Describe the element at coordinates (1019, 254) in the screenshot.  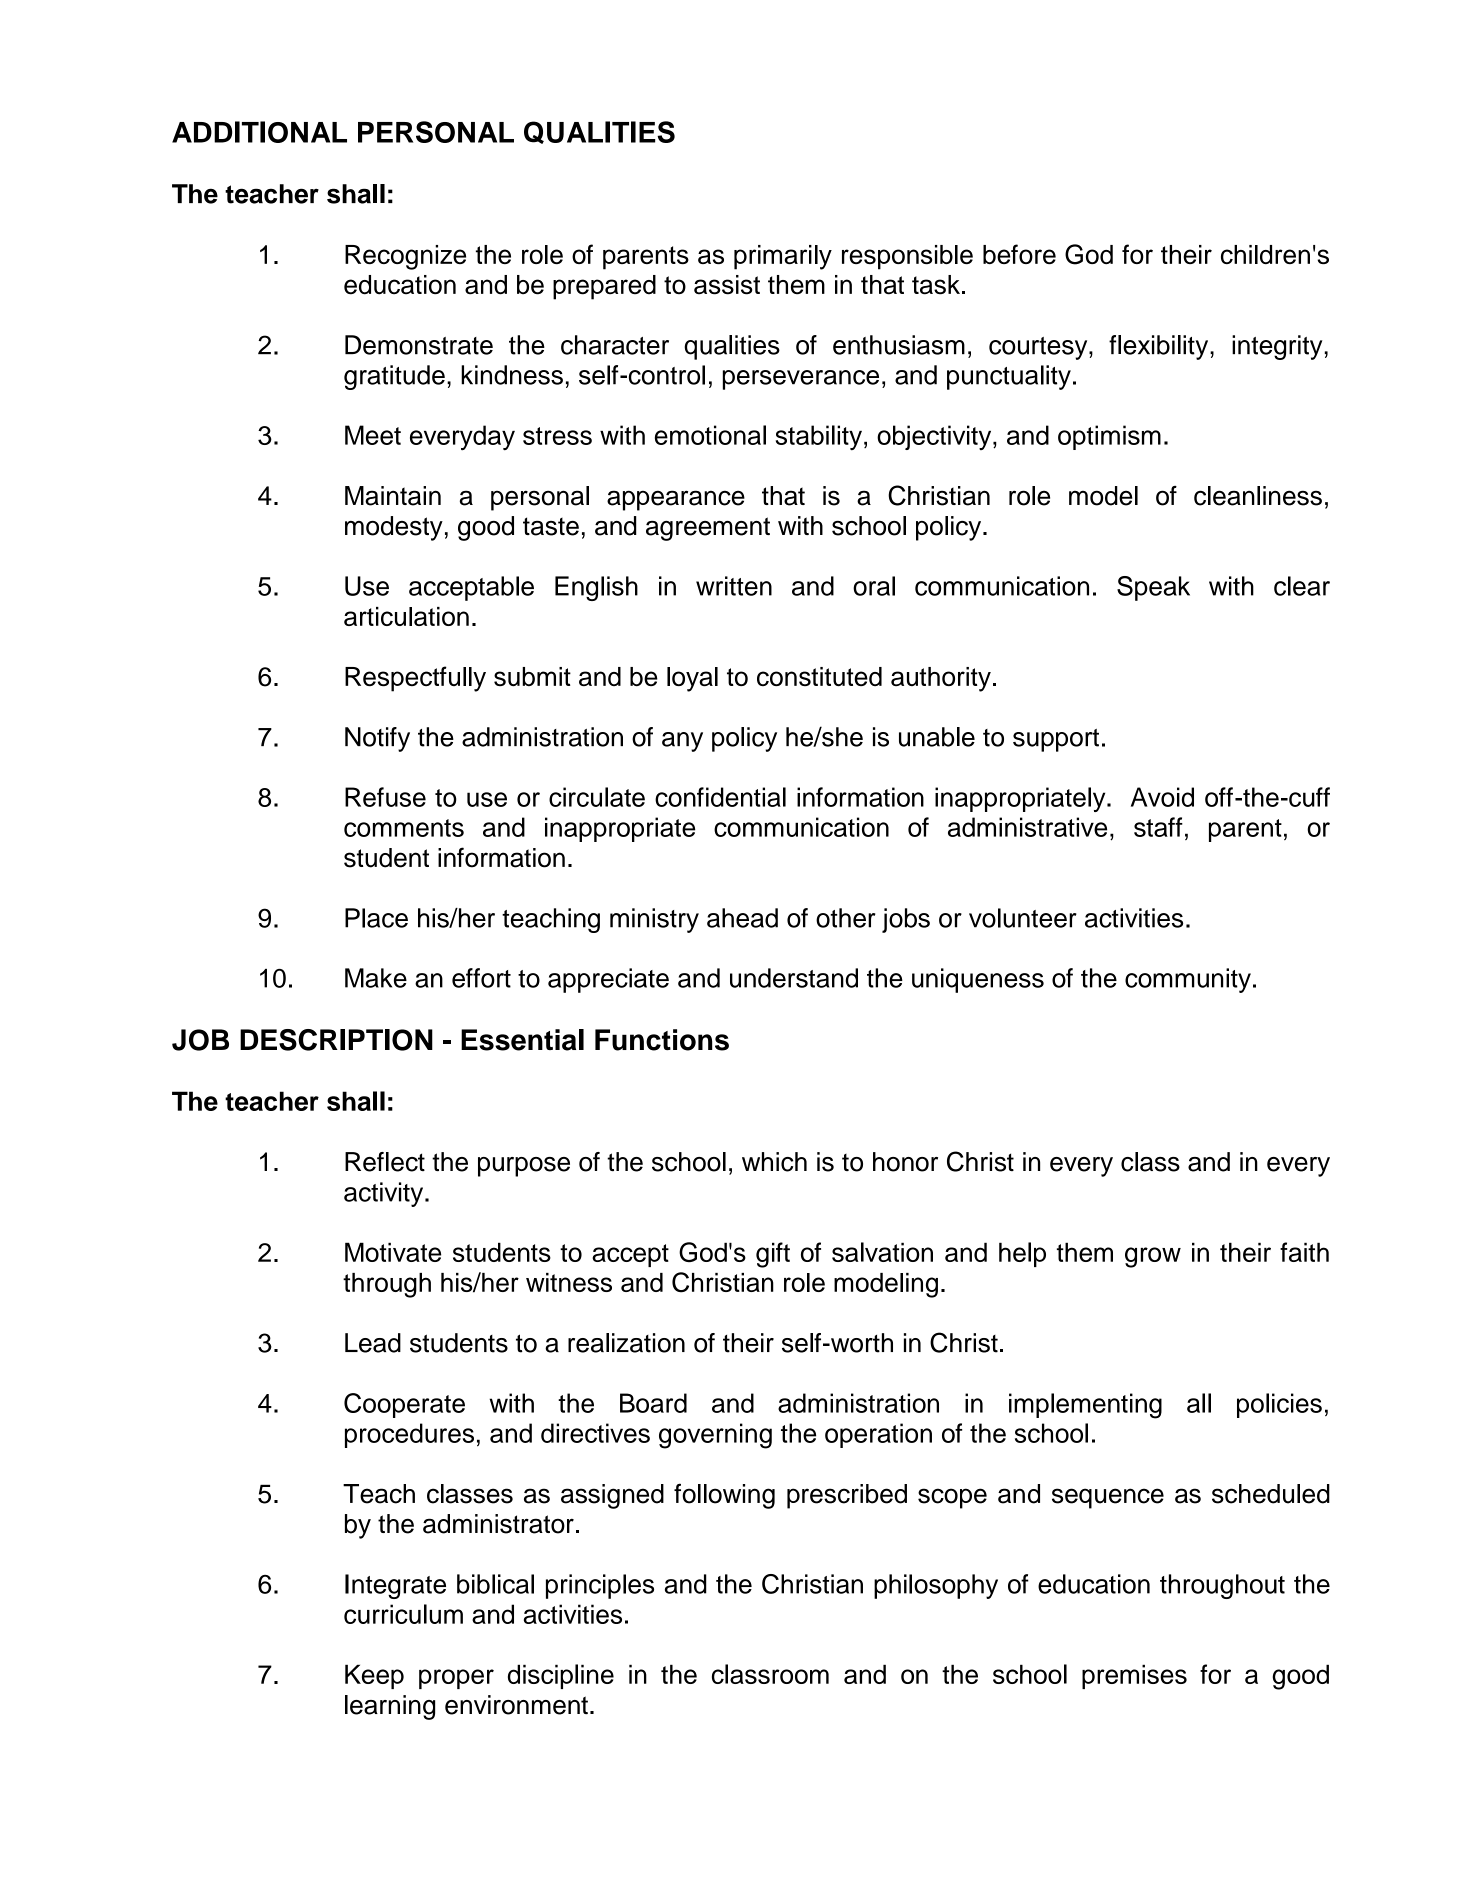
I see `before` at that location.
